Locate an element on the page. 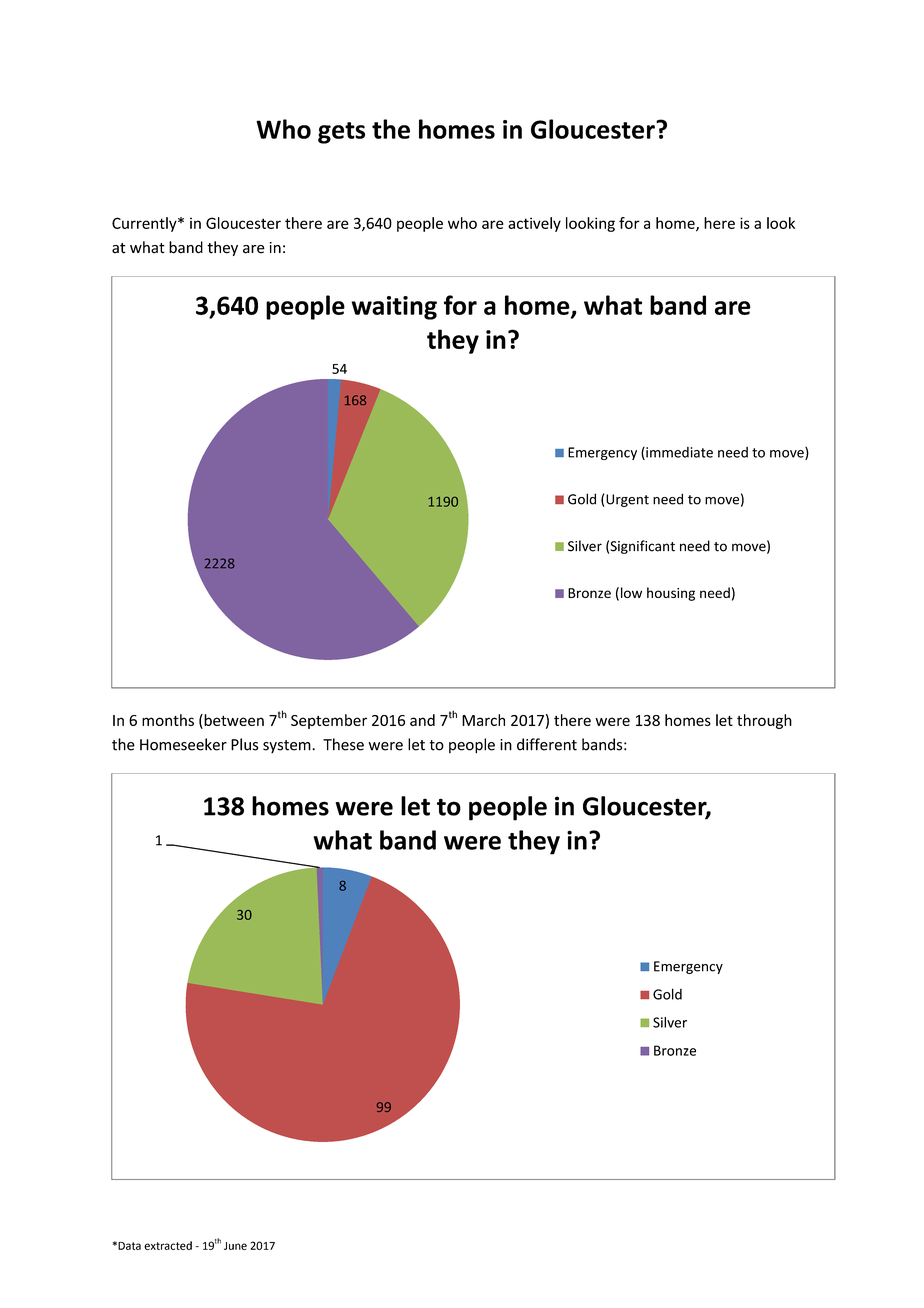 The height and width of the document is (1308, 924). June is located at coordinates (235, 1246).
